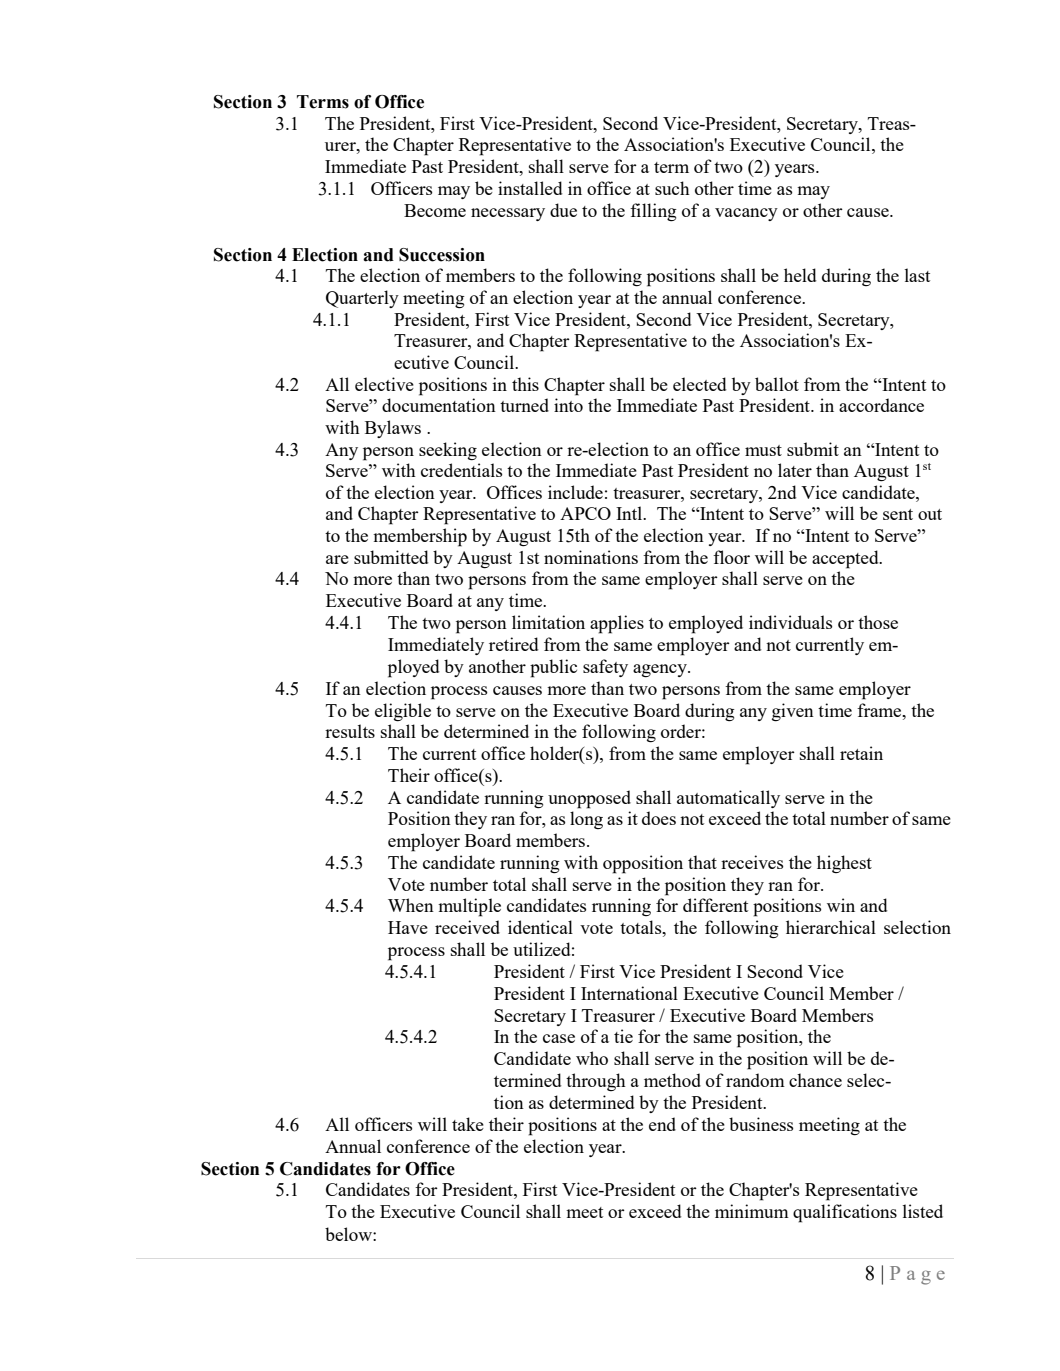 The height and width of the screenshot is (1371, 1060). Describe the element at coordinates (468, 1124) in the screenshot. I see `take` at that location.
